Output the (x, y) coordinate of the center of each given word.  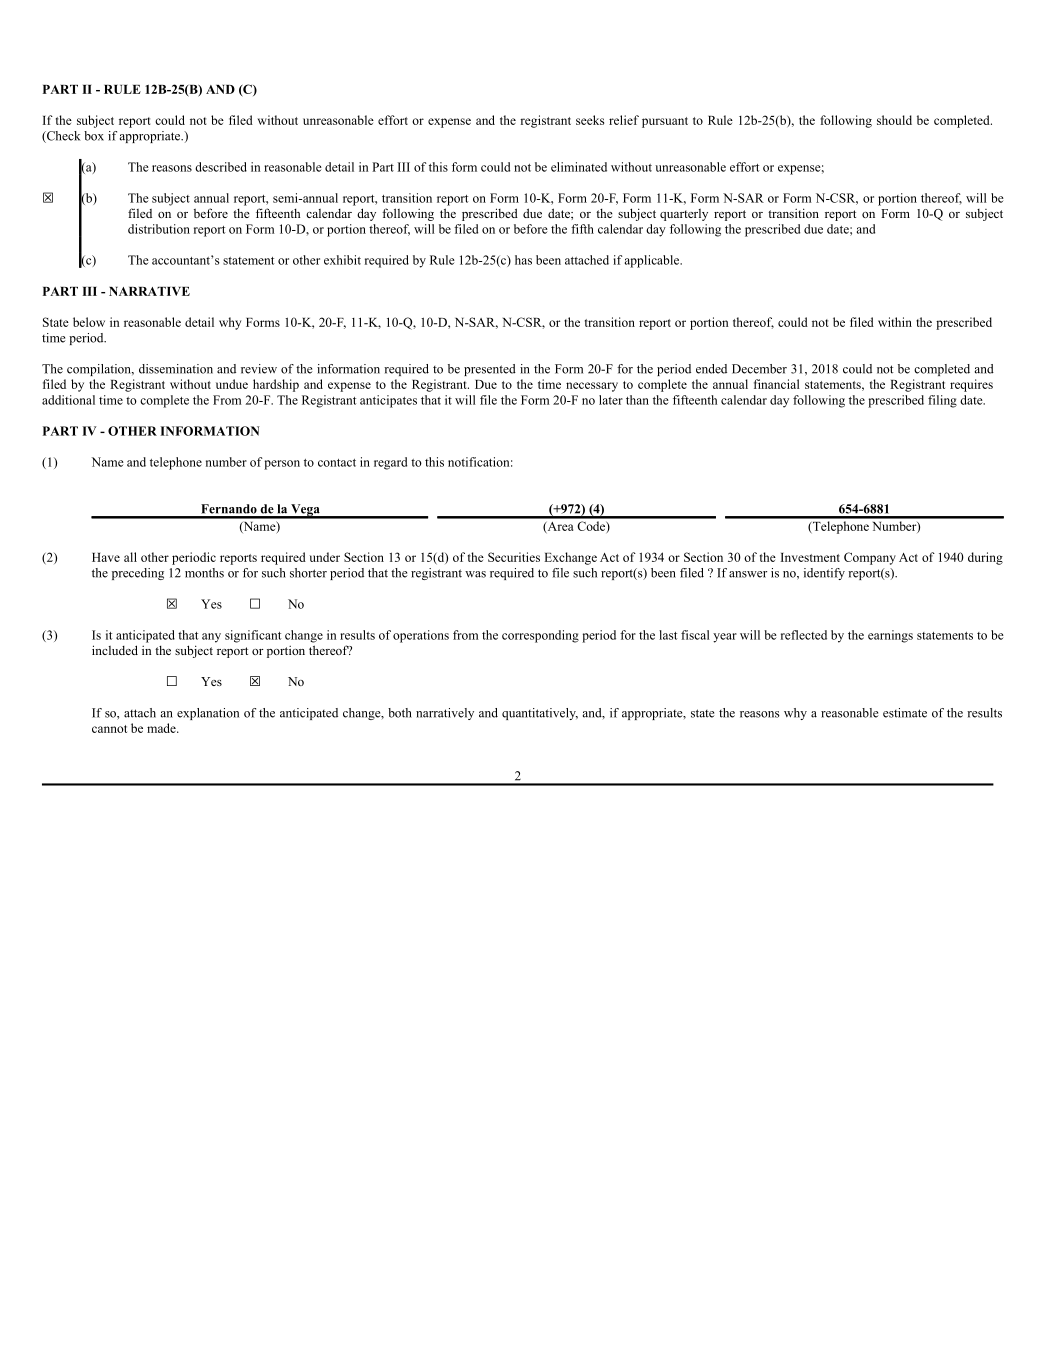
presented (490, 370)
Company (870, 558)
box (94, 136)
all (130, 557)
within (895, 322)
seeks (590, 120)
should (894, 120)
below (89, 322)
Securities (514, 557)
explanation (208, 714)
